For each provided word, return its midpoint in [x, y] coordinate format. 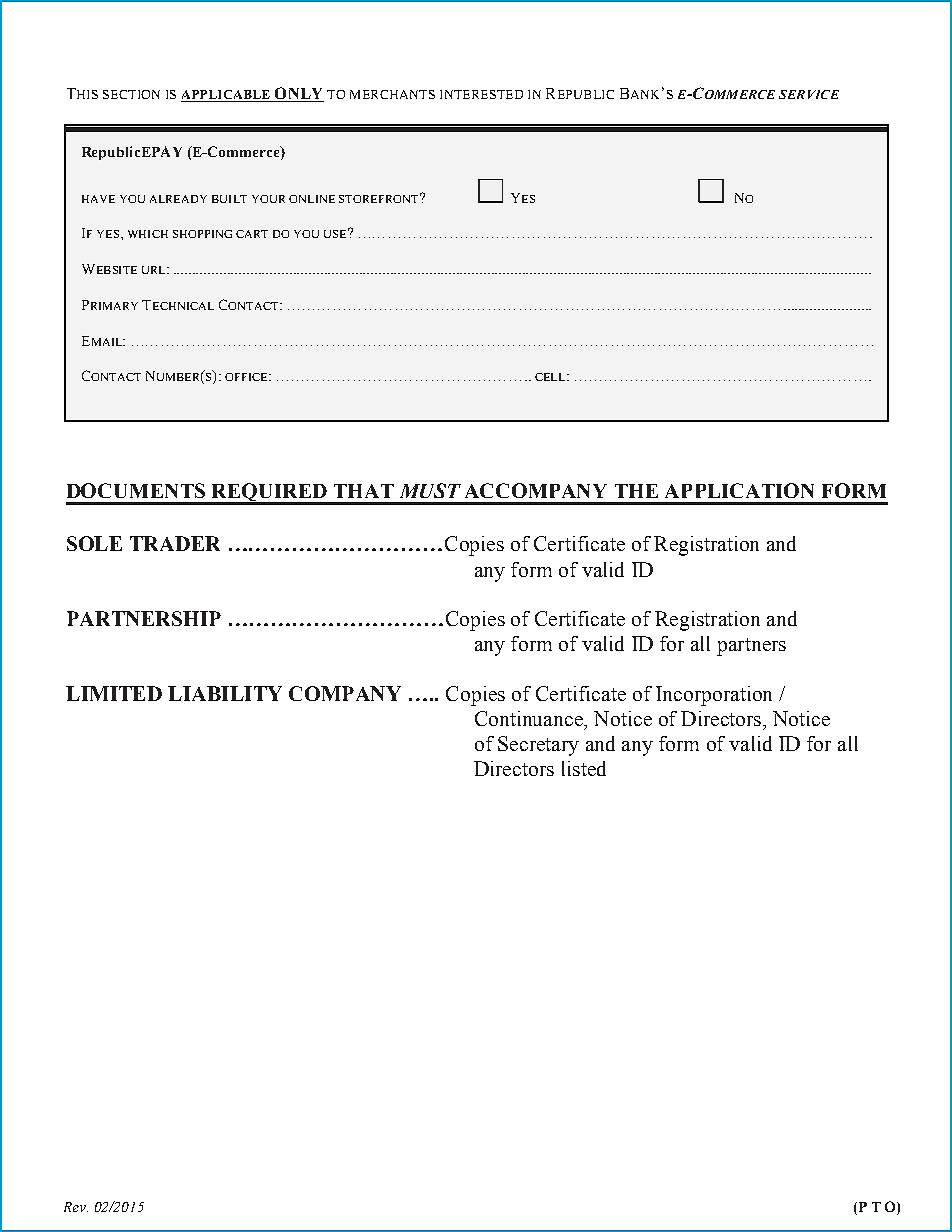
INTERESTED [481, 94]
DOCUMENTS [136, 490]
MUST [430, 490]
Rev [76, 1207]
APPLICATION [739, 490]
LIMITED [114, 693]
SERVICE [809, 94]
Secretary [538, 746]
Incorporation [714, 696]
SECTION [131, 94]
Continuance [530, 718]
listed [584, 768]
